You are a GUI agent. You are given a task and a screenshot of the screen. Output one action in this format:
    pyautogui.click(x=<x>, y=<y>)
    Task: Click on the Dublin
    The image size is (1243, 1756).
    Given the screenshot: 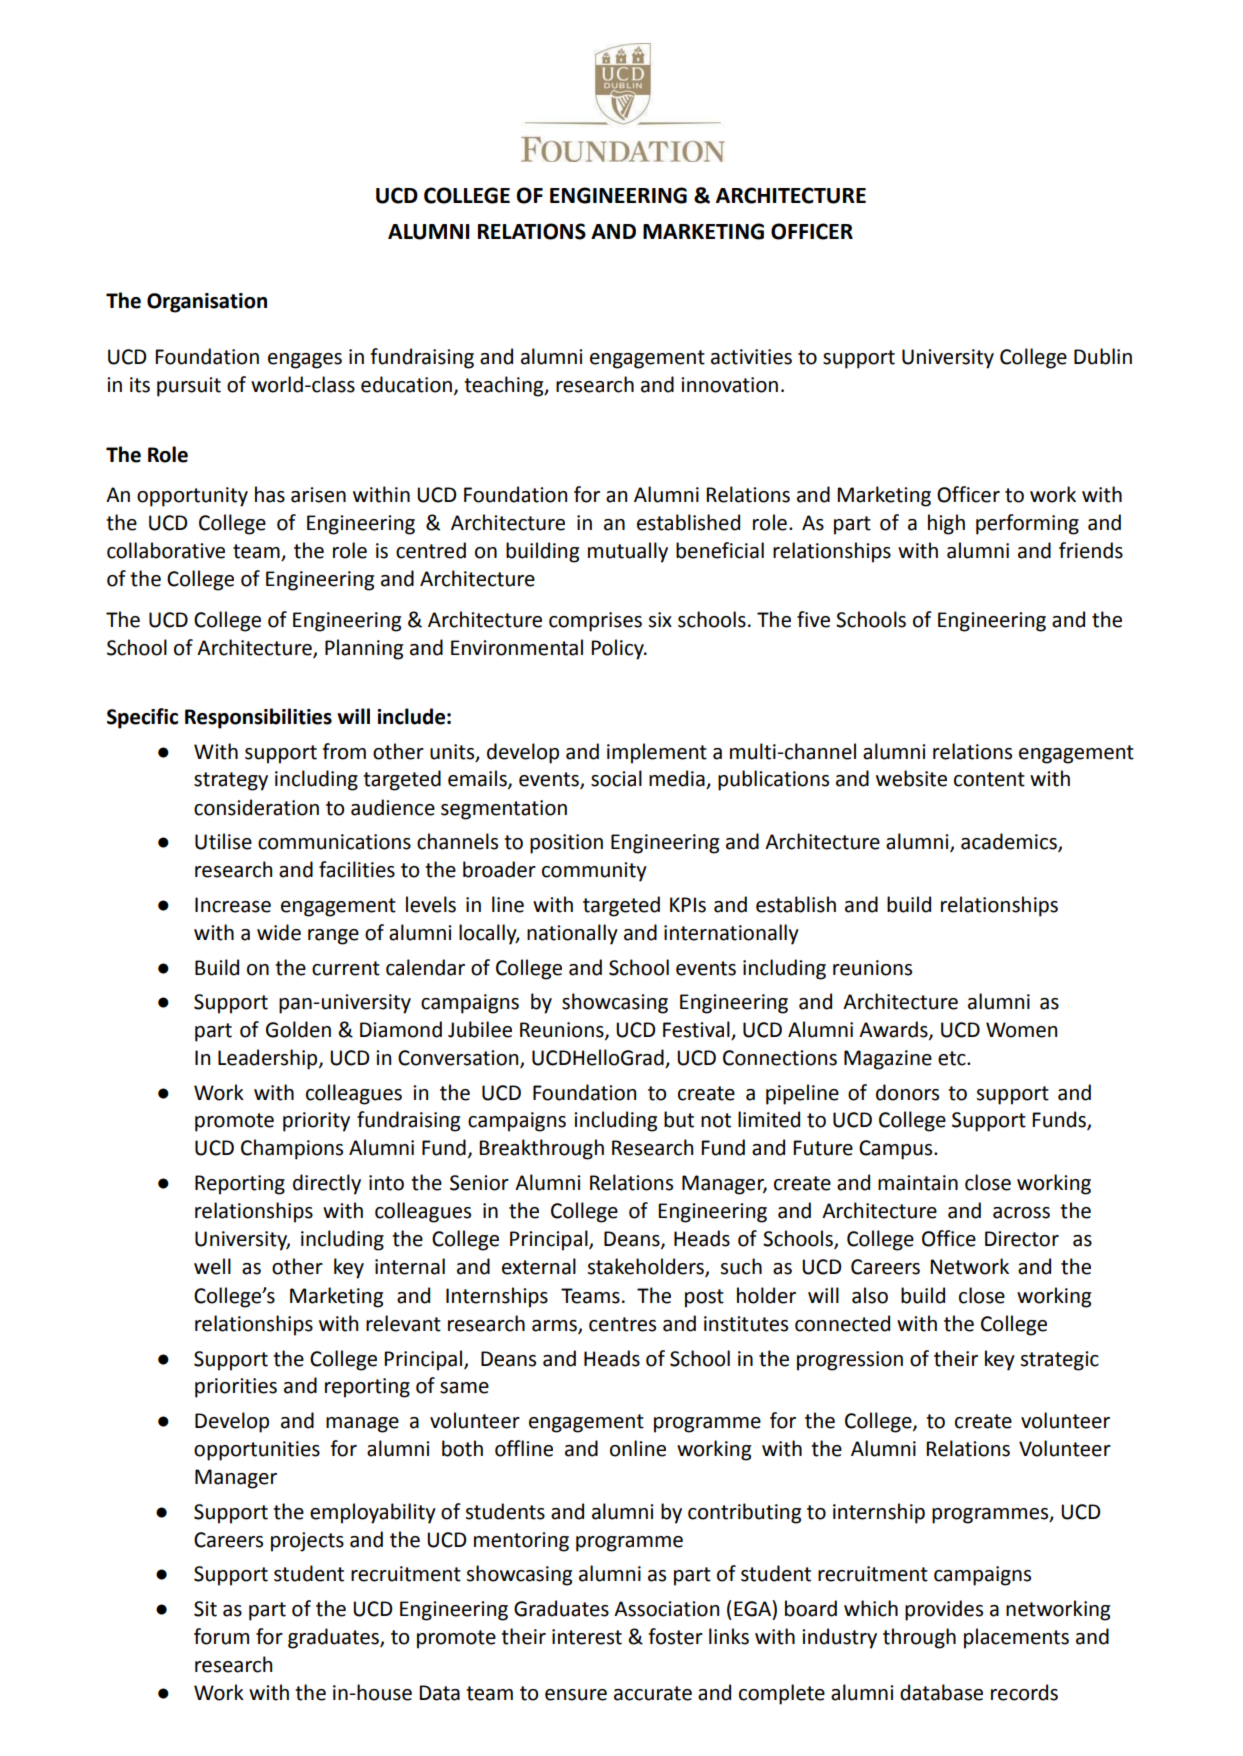 What is the action you would take?
    pyautogui.click(x=1103, y=356)
